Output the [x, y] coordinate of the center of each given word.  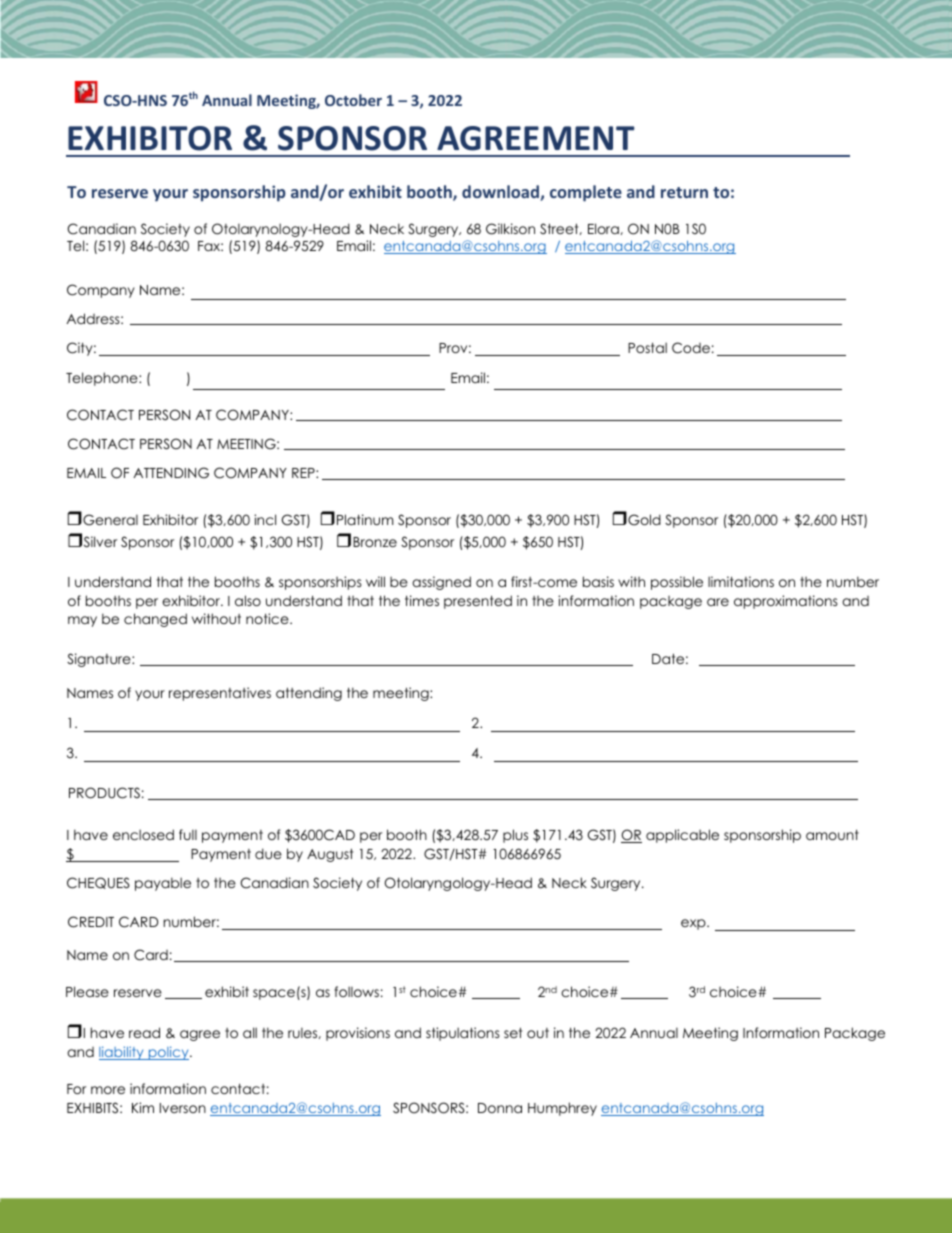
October [353, 100]
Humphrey [562, 1109]
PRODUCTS [104, 793]
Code [691, 348]
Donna [500, 1108]
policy [168, 1053]
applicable [682, 836]
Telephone [103, 379]
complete [586, 193]
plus [515, 836]
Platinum [365, 519]
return [684, 192]
